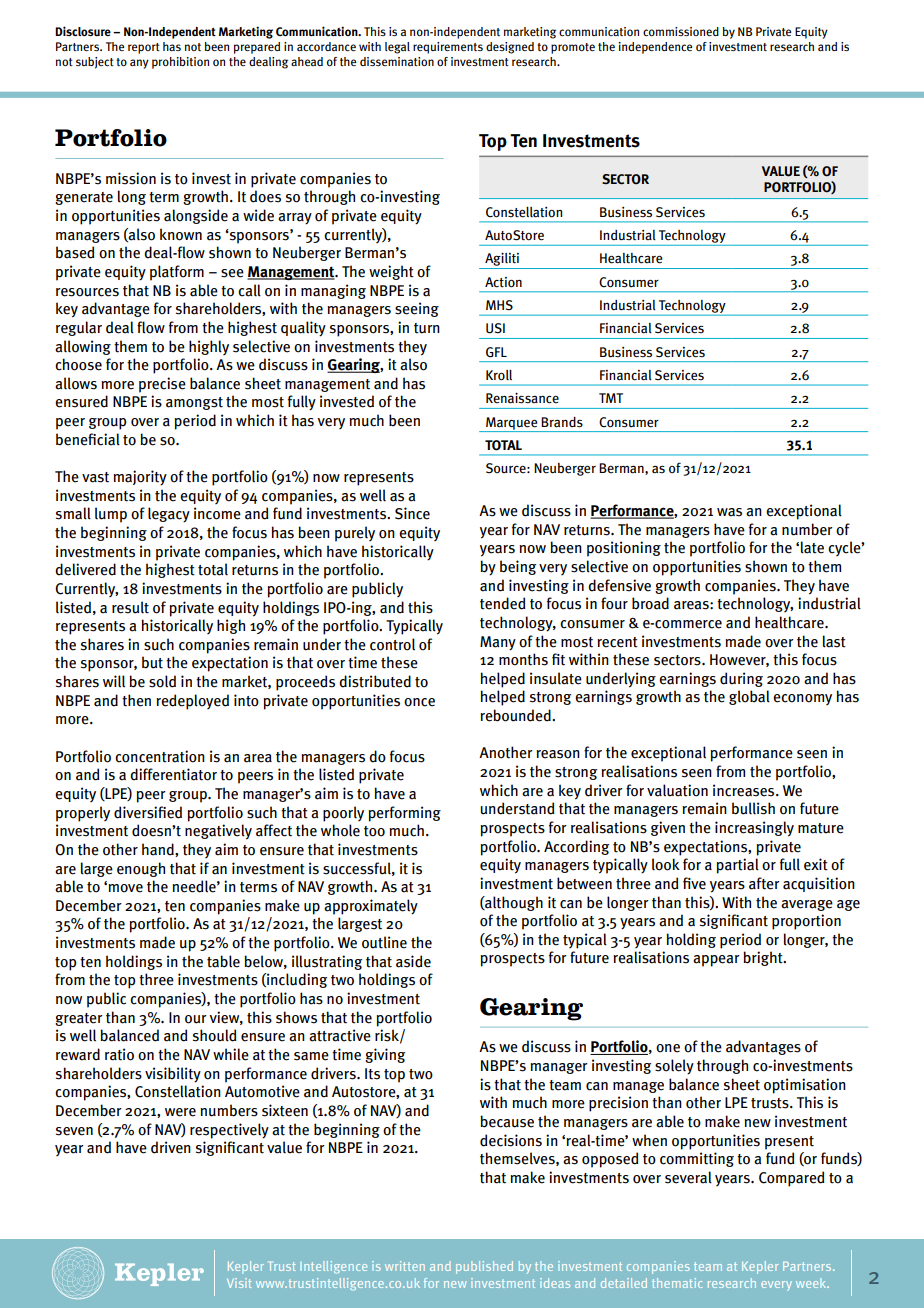  What do you see at coordinates (499, 375) in the screenshot?
I see `Kroll` at bounding box center [499, 375].
